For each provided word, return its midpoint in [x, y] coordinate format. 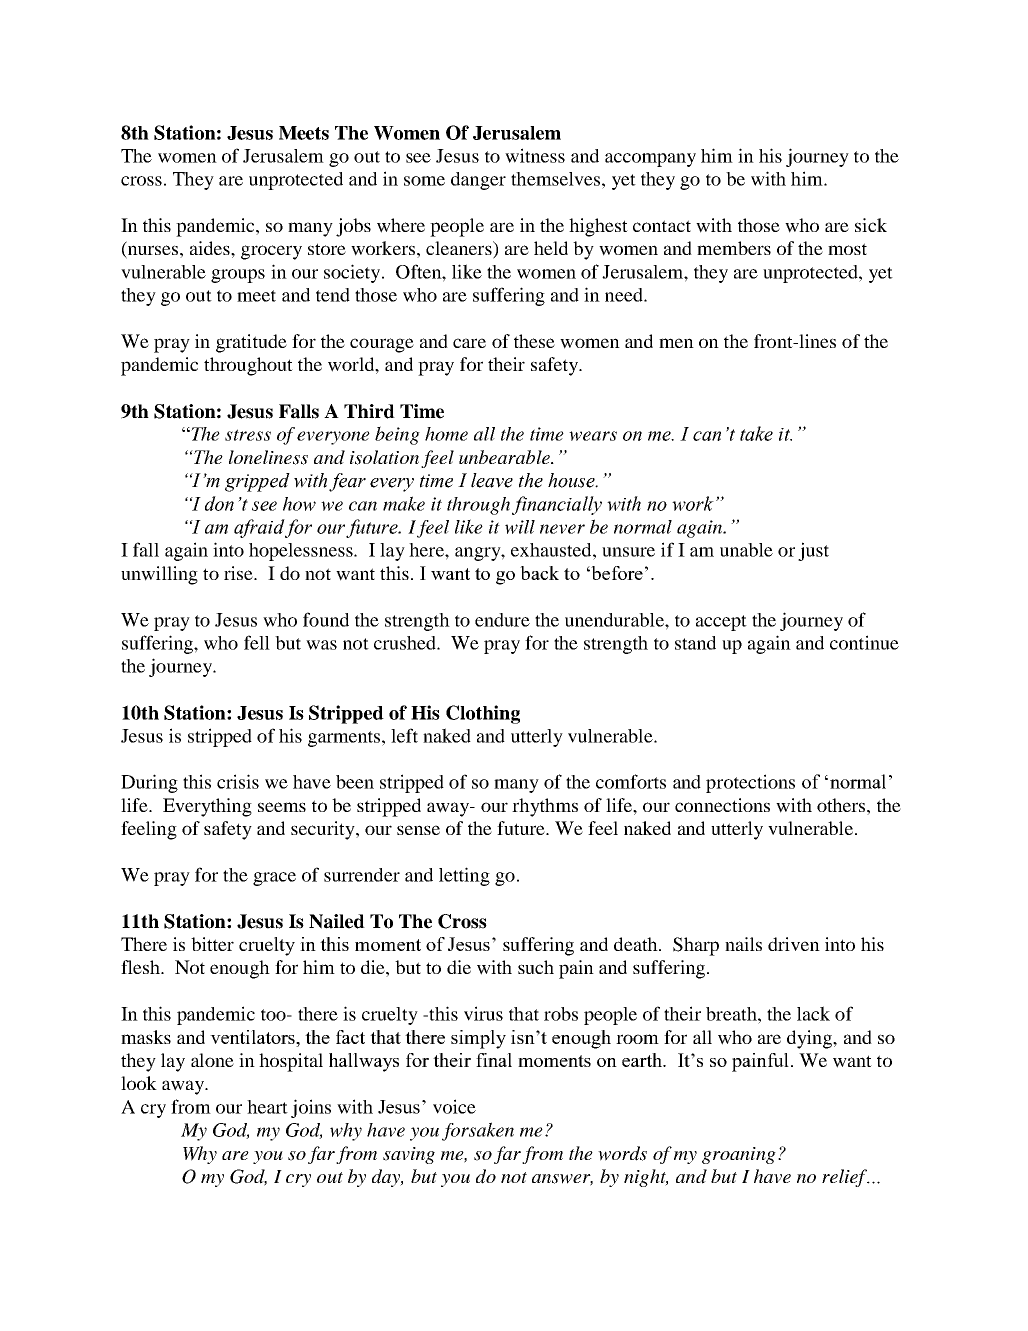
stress [248, 435]
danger [478, 181]
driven [794, 944]
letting [464, 876]
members [734, 248]
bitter [212, 944]
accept [721, 623]
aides [211, 248]
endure [502, 620]
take [756, 433]
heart [267, 1107]
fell [257, 642]
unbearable [505, 457]
